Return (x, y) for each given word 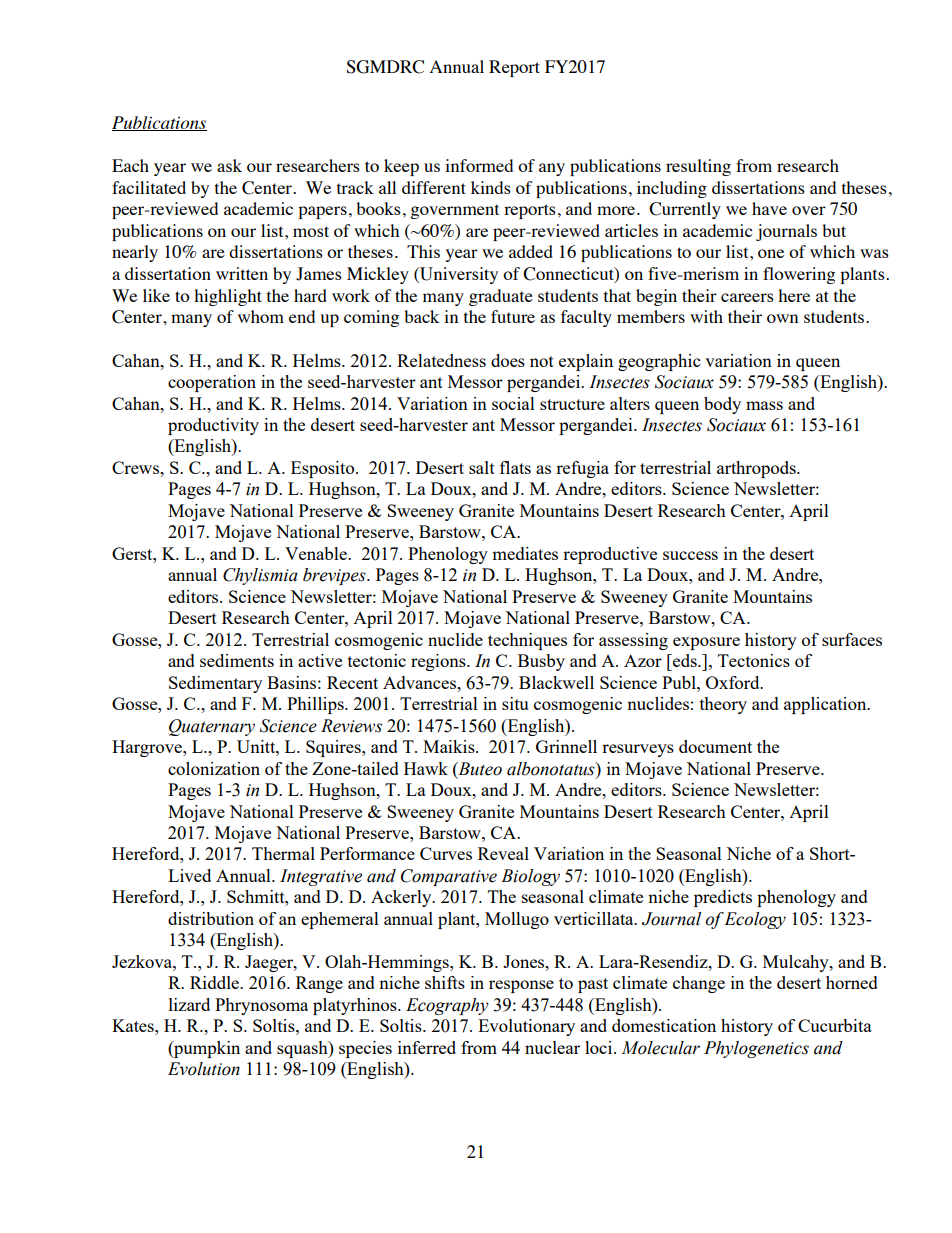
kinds (491, 187)
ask (229, 165)
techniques (527, 641)
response (521, 986)
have (769, 208)
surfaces (852, 639)
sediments (237, 660)
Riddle (216, 982)
